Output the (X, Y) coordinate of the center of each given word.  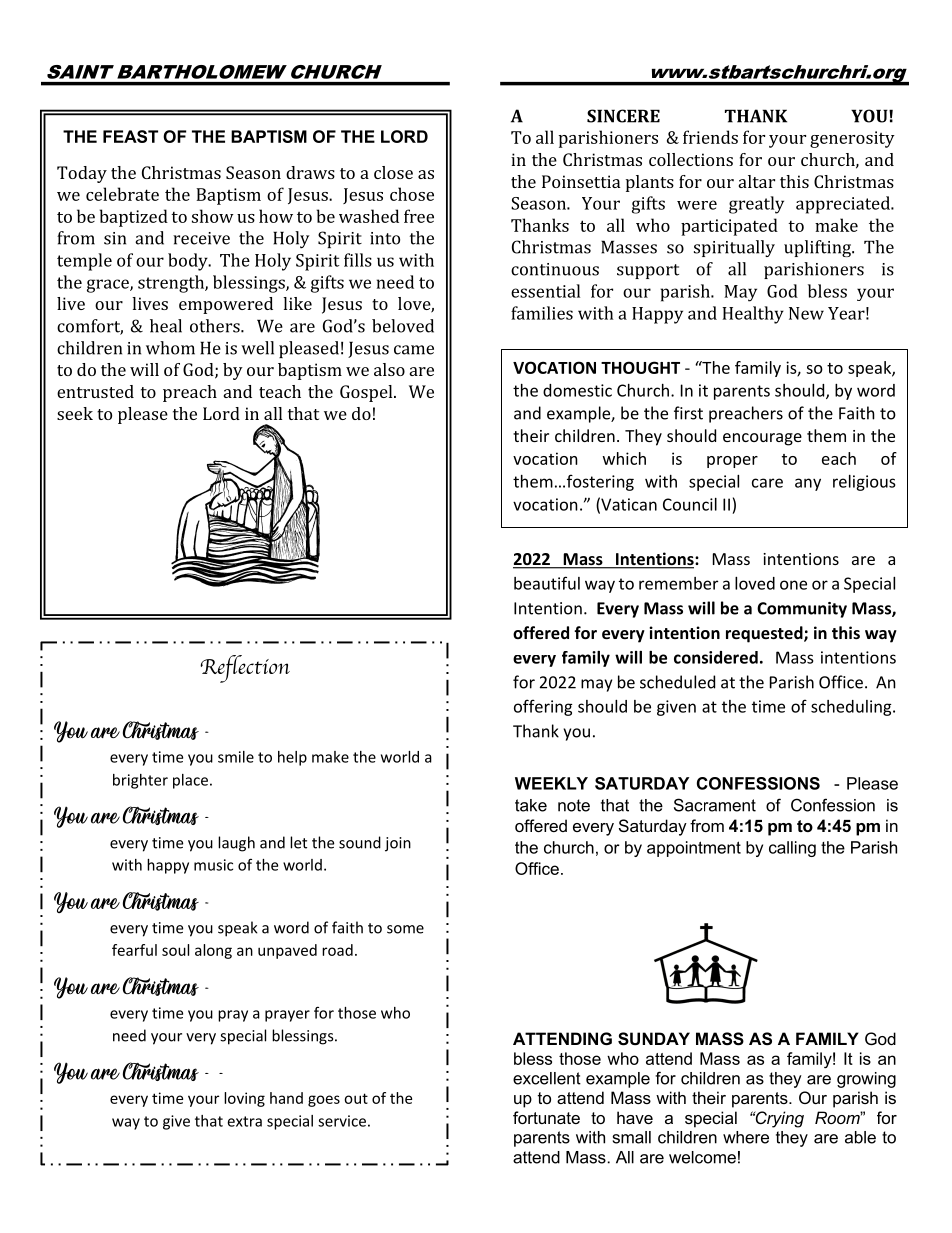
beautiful (547, 583)
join (398, 844)
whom (170, 348)
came (414, 350)
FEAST (130, 136)
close (393, 172)
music (213, 865)
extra (244, 1121)
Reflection (245, 669)
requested (765, 634)
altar (757, 181)
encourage (762, 439)
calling (792, 849)
